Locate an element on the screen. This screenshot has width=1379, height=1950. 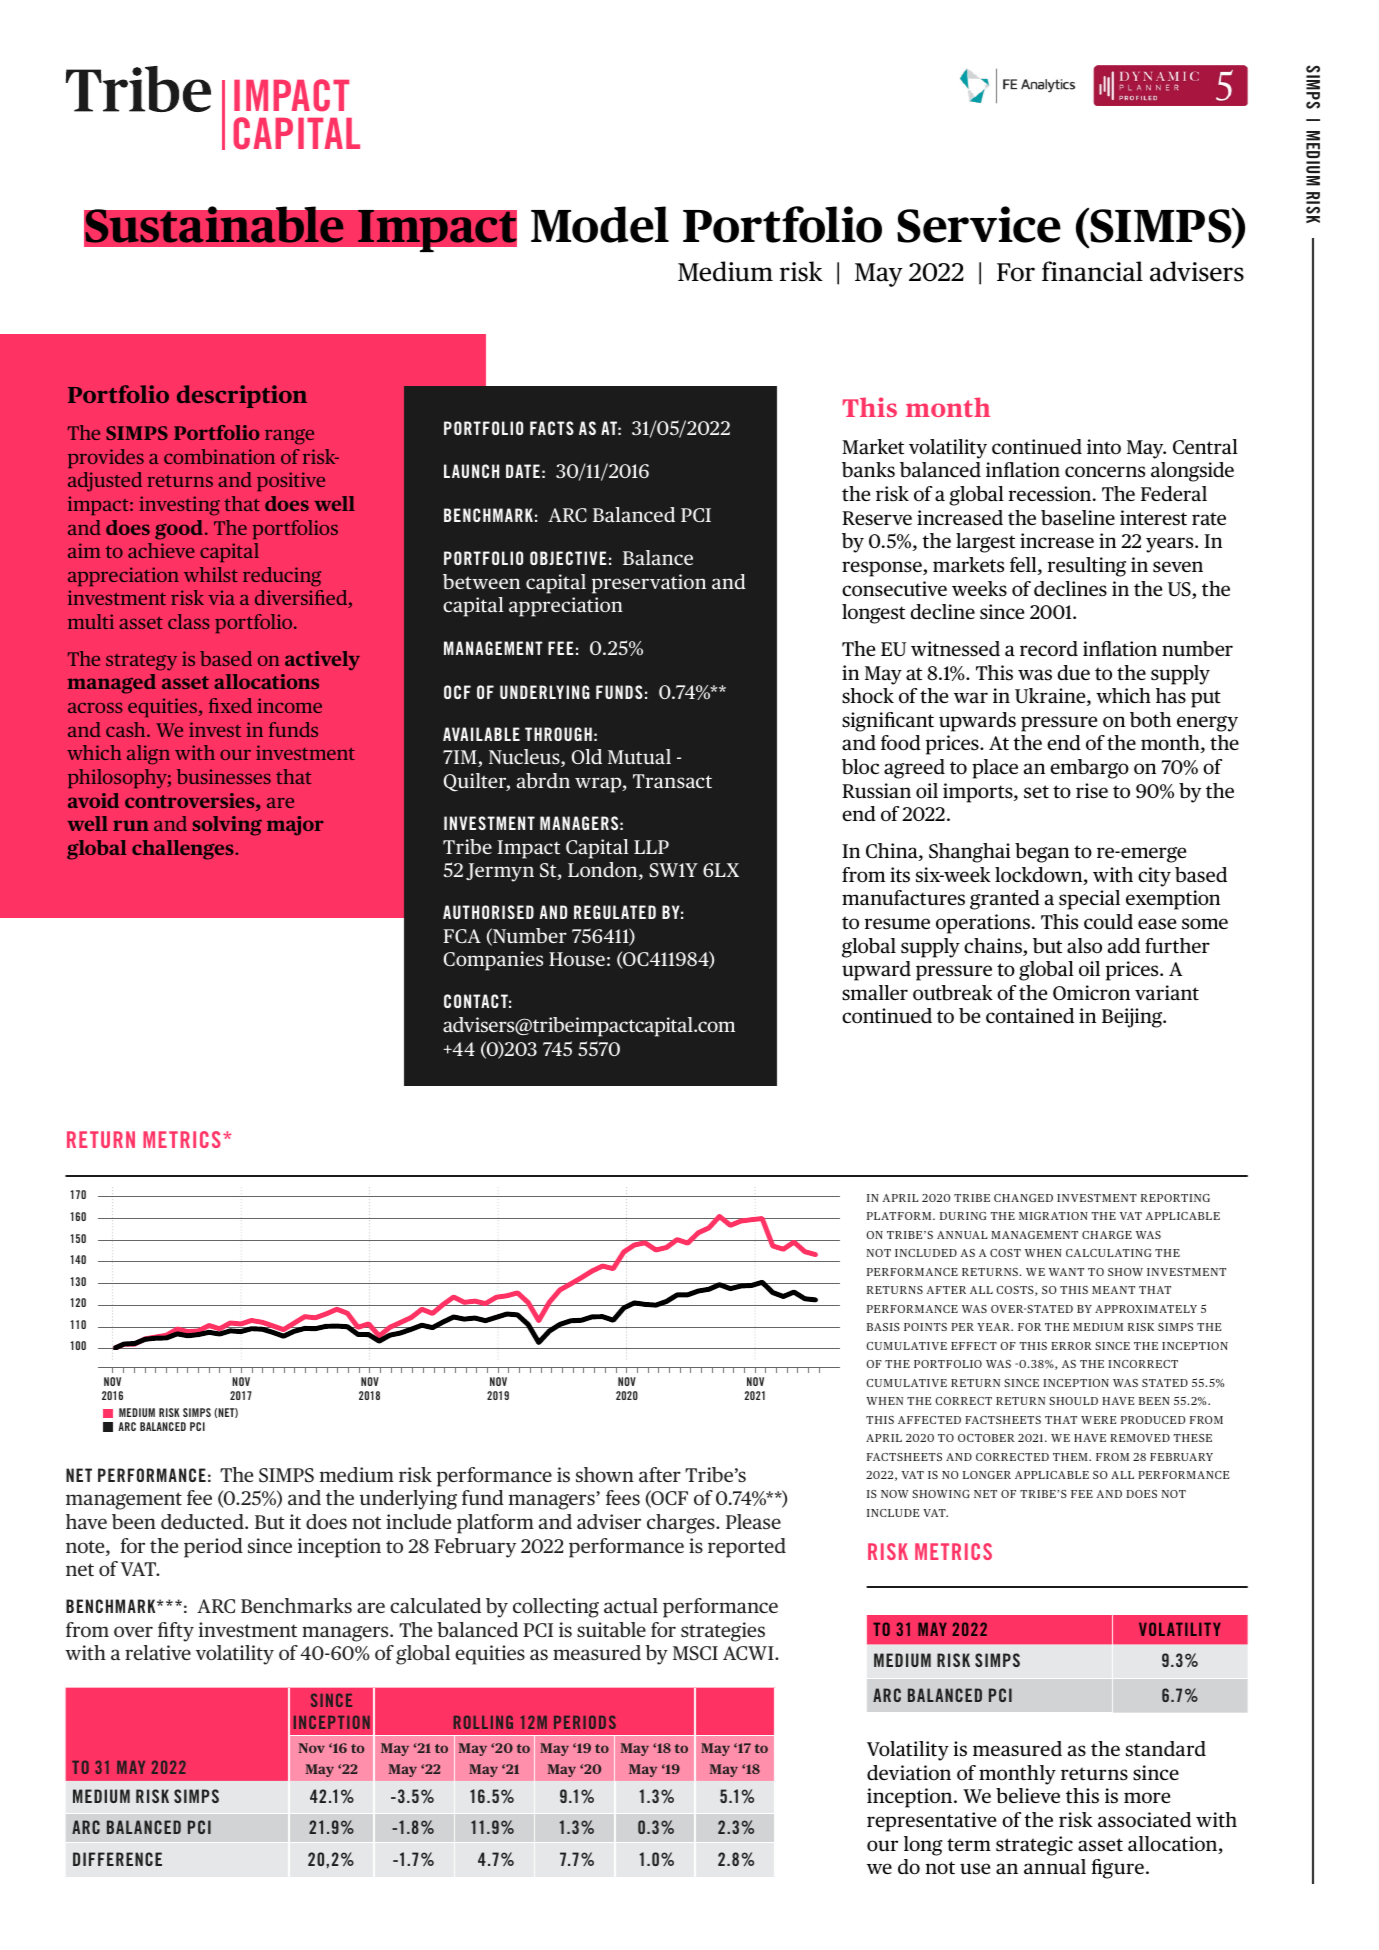
believe is located at coordinates (1028, 1796).
